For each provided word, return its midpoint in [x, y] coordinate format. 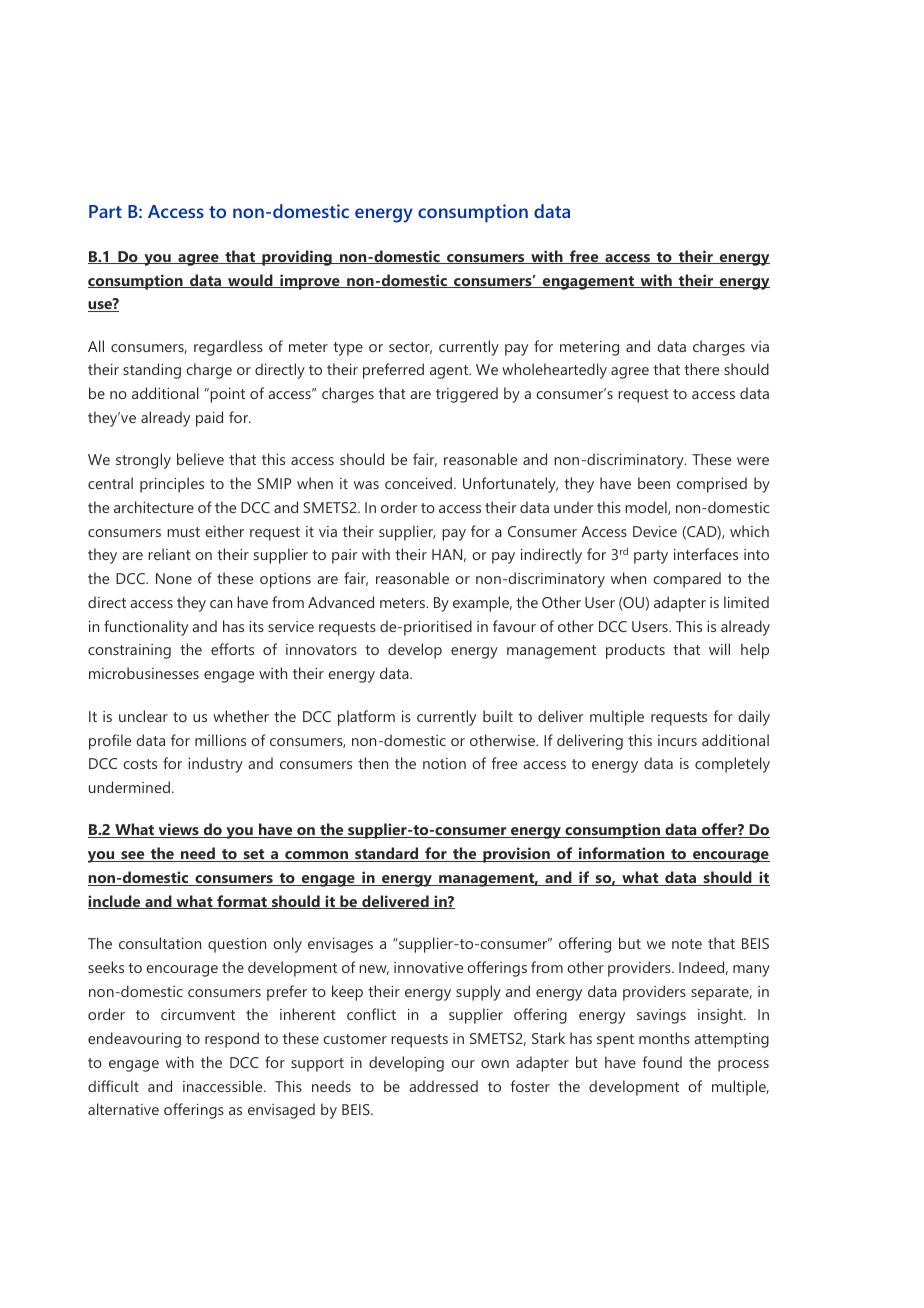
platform [366, 718]
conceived [418, 483]
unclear [143, 716]
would [250, 281]
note [687, 944]
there [701, 369]
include [115, 902]
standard [387, 854]
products [635, 651]
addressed [443, 1086]
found [662, 1062]
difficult [113, 1086]
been [654, 483]
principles [172, 485]
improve [310, 282]
